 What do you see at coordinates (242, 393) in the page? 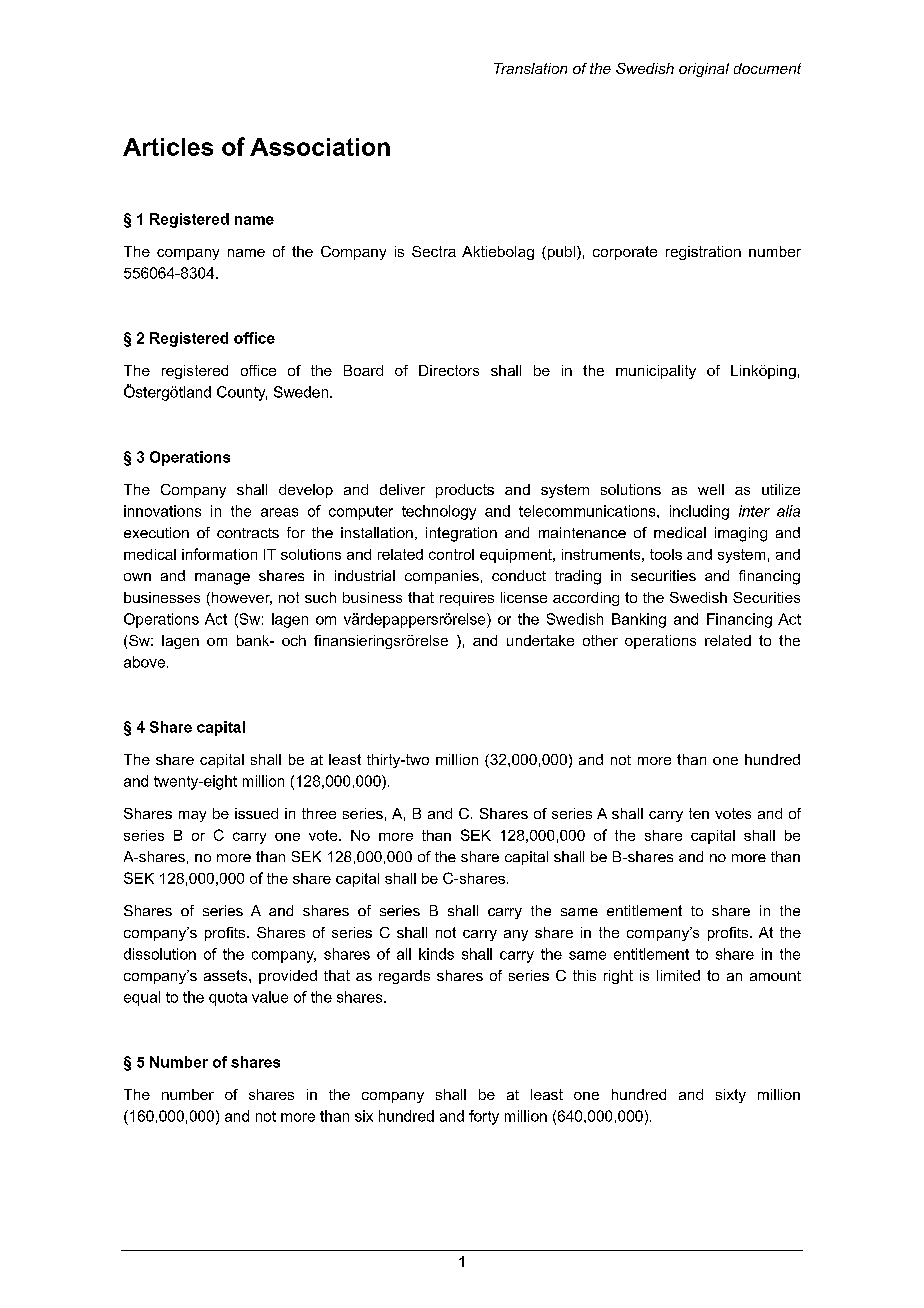
I see `County` at bounding box center [242, 393].
